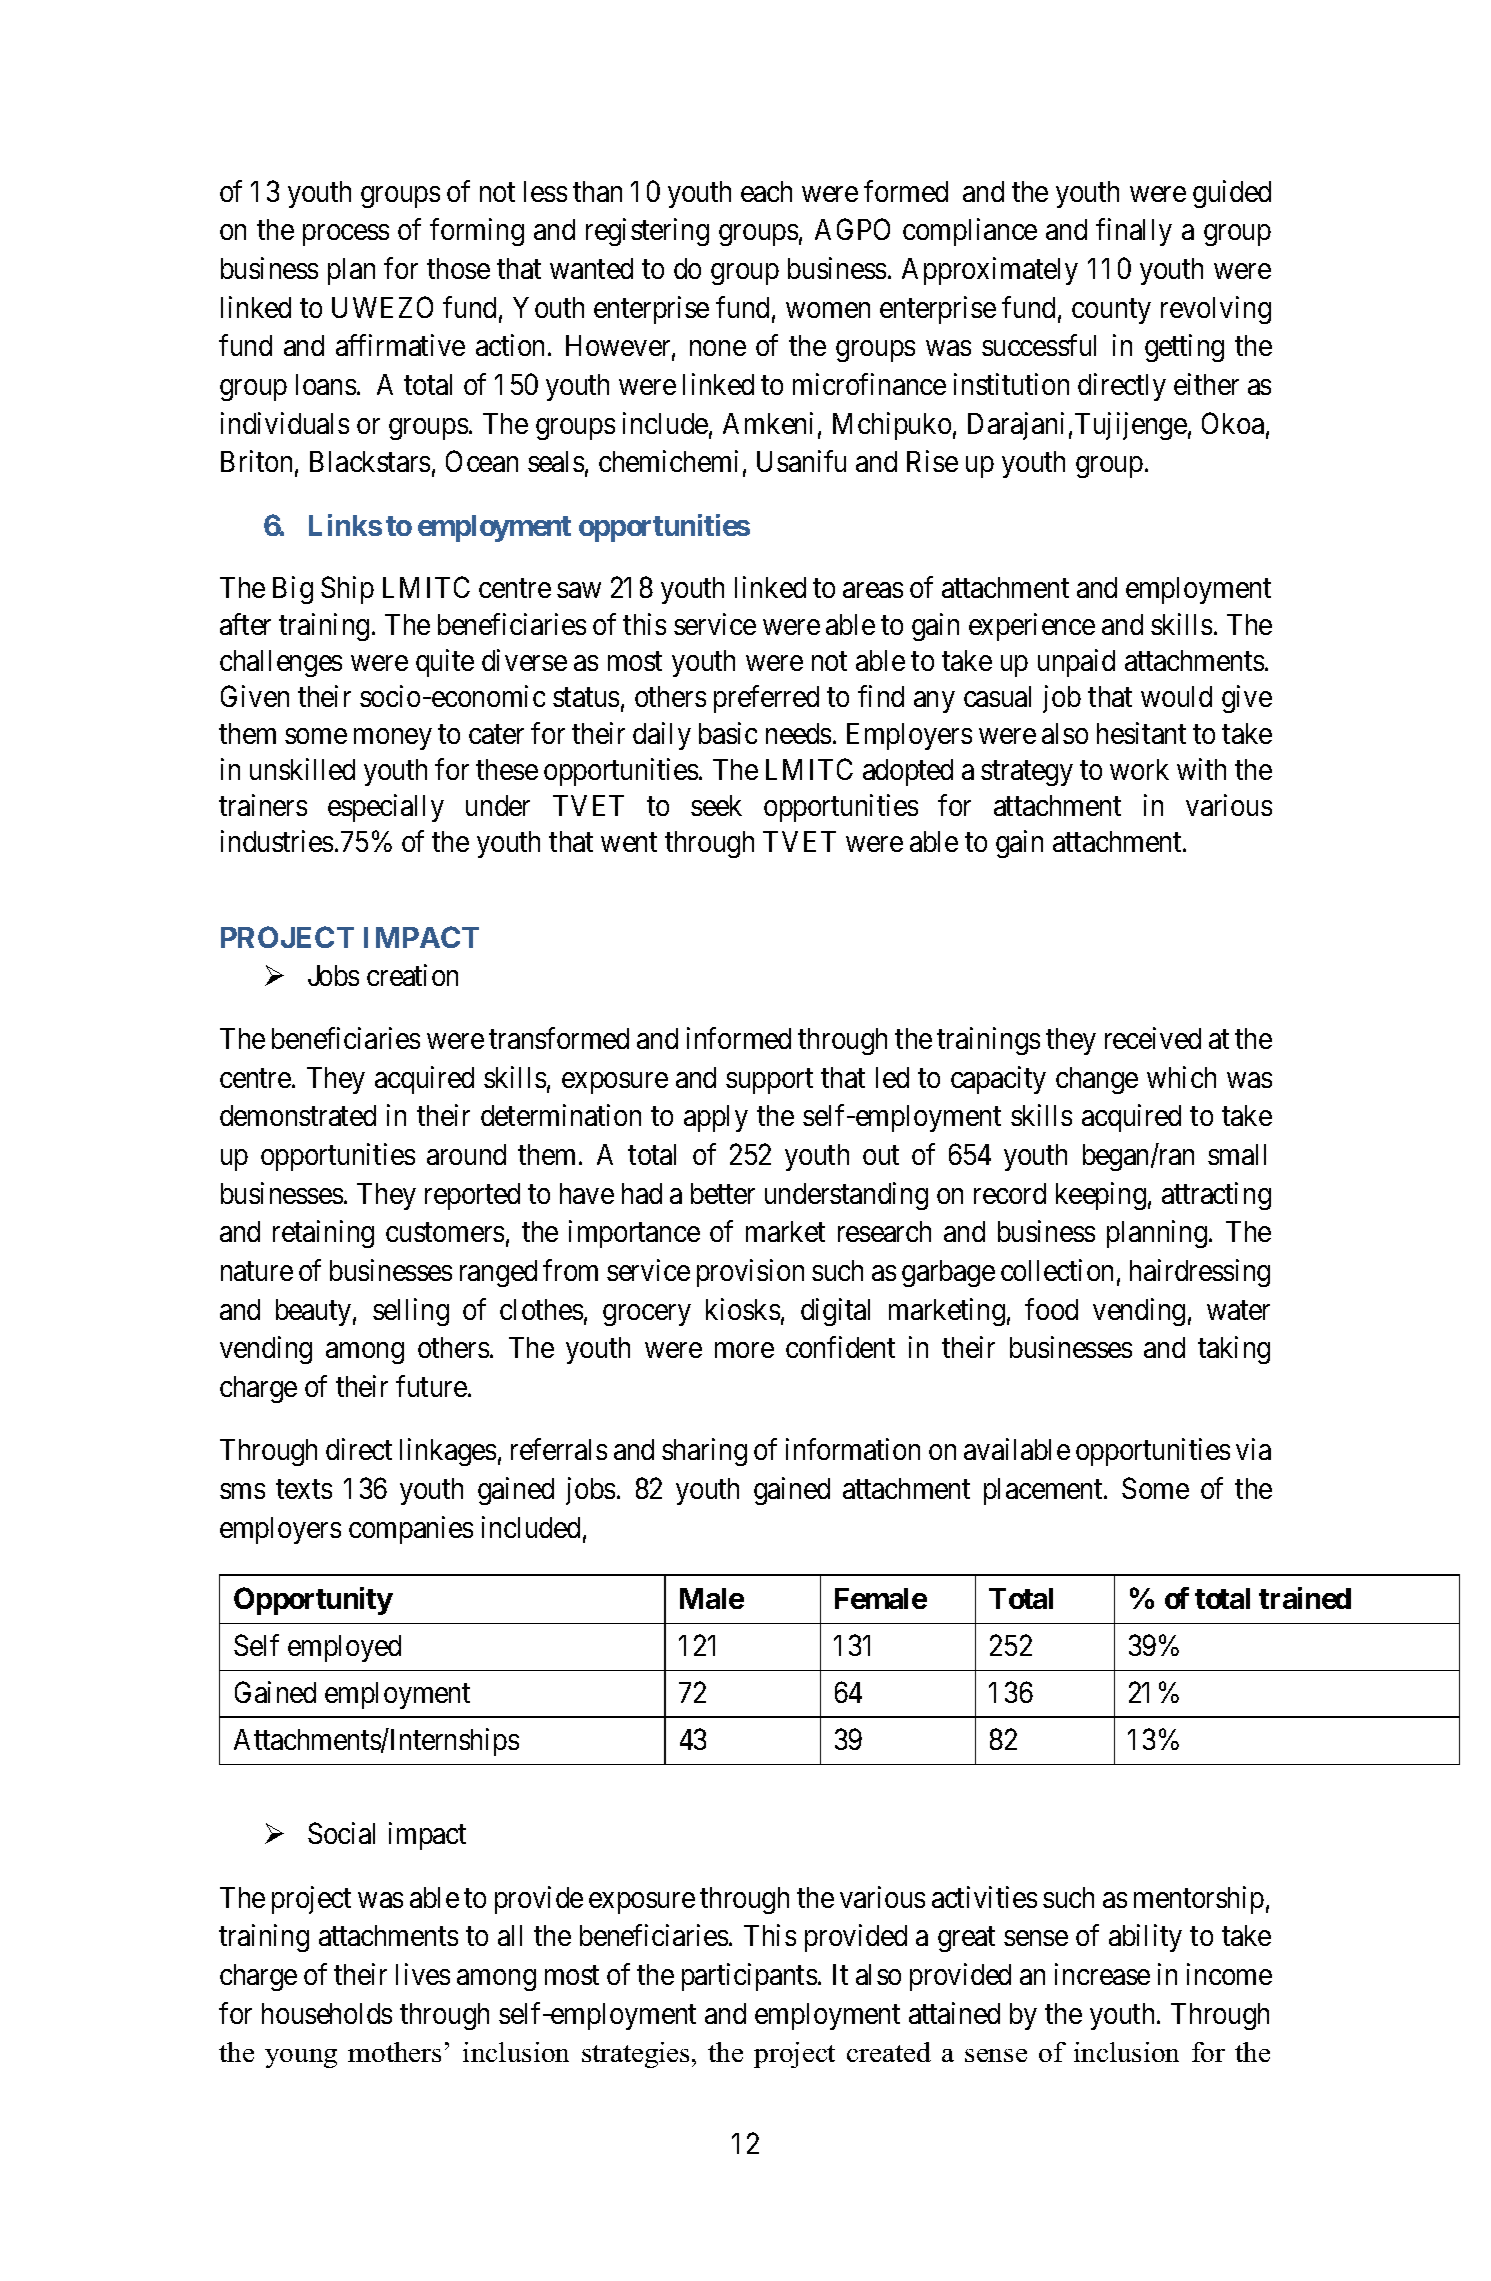 Image resolution: width=1491 pixels, height=2281 pixels. I want to click on income, so click(1229, 1974).
